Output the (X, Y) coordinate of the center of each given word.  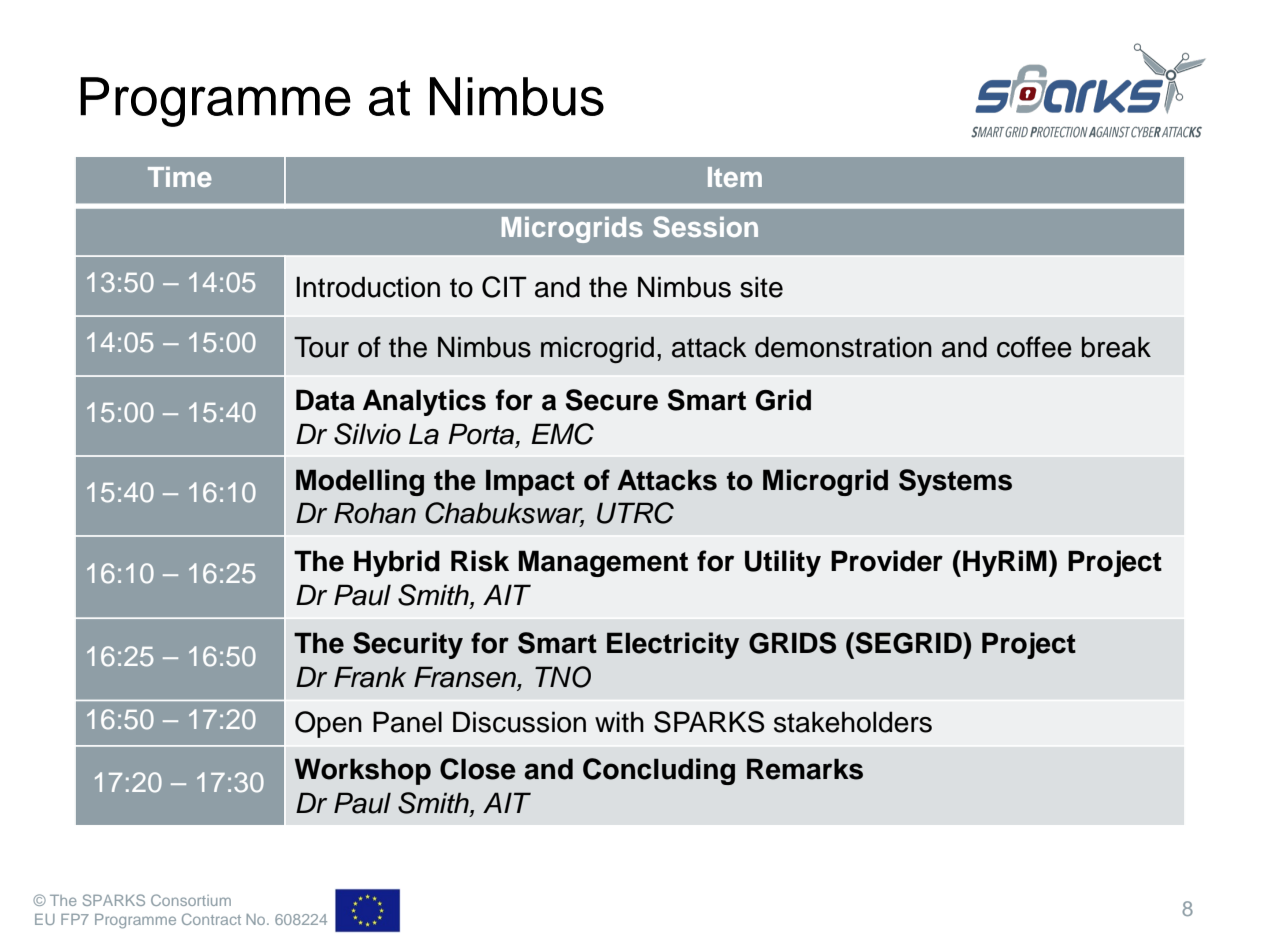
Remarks (805, 769)
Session (705, 227)
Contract (211, 919)
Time (180, 177)
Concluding (659, 771)
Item (735, 177)
